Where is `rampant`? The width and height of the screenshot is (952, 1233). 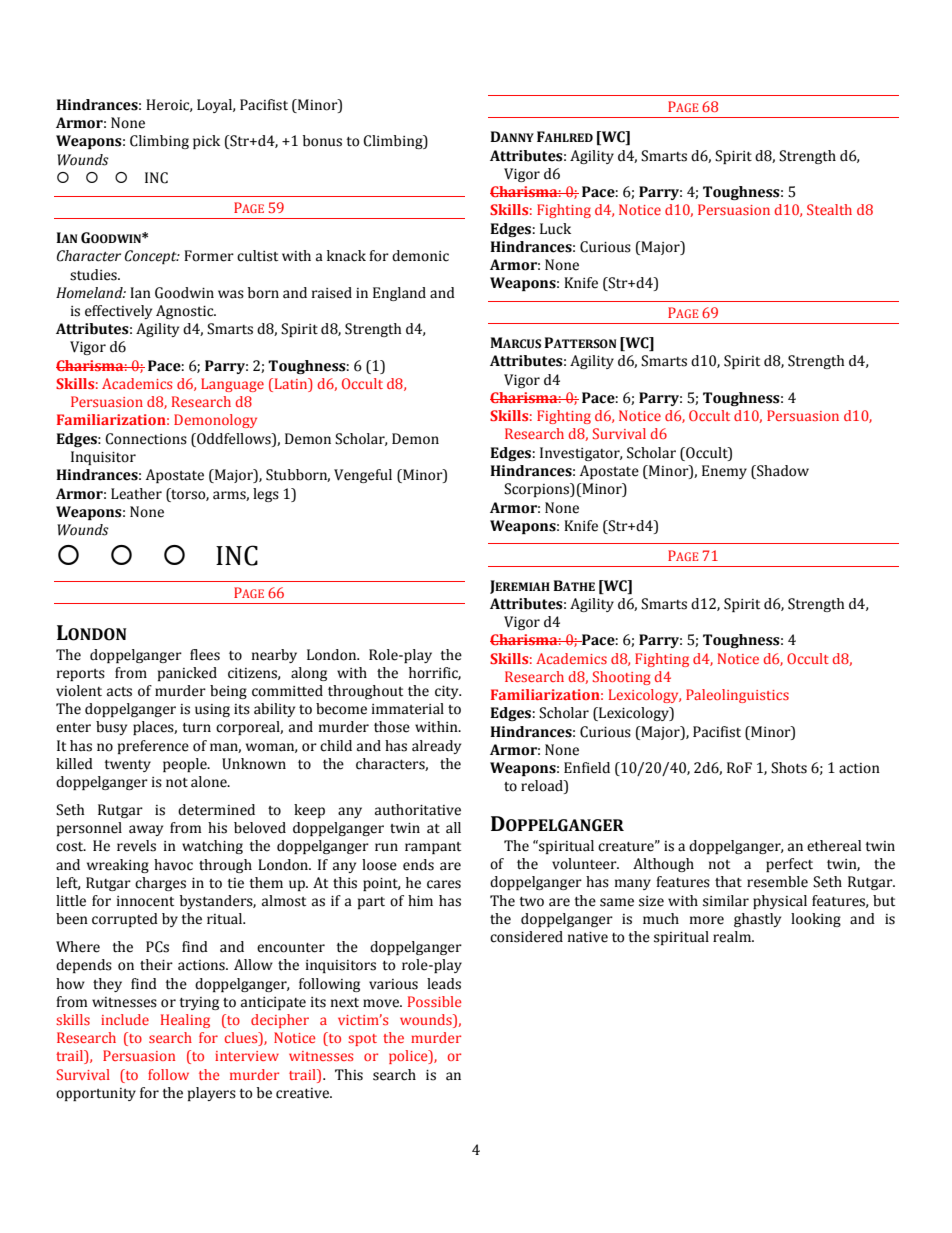 rampant is located at coordinates (433, 848).
